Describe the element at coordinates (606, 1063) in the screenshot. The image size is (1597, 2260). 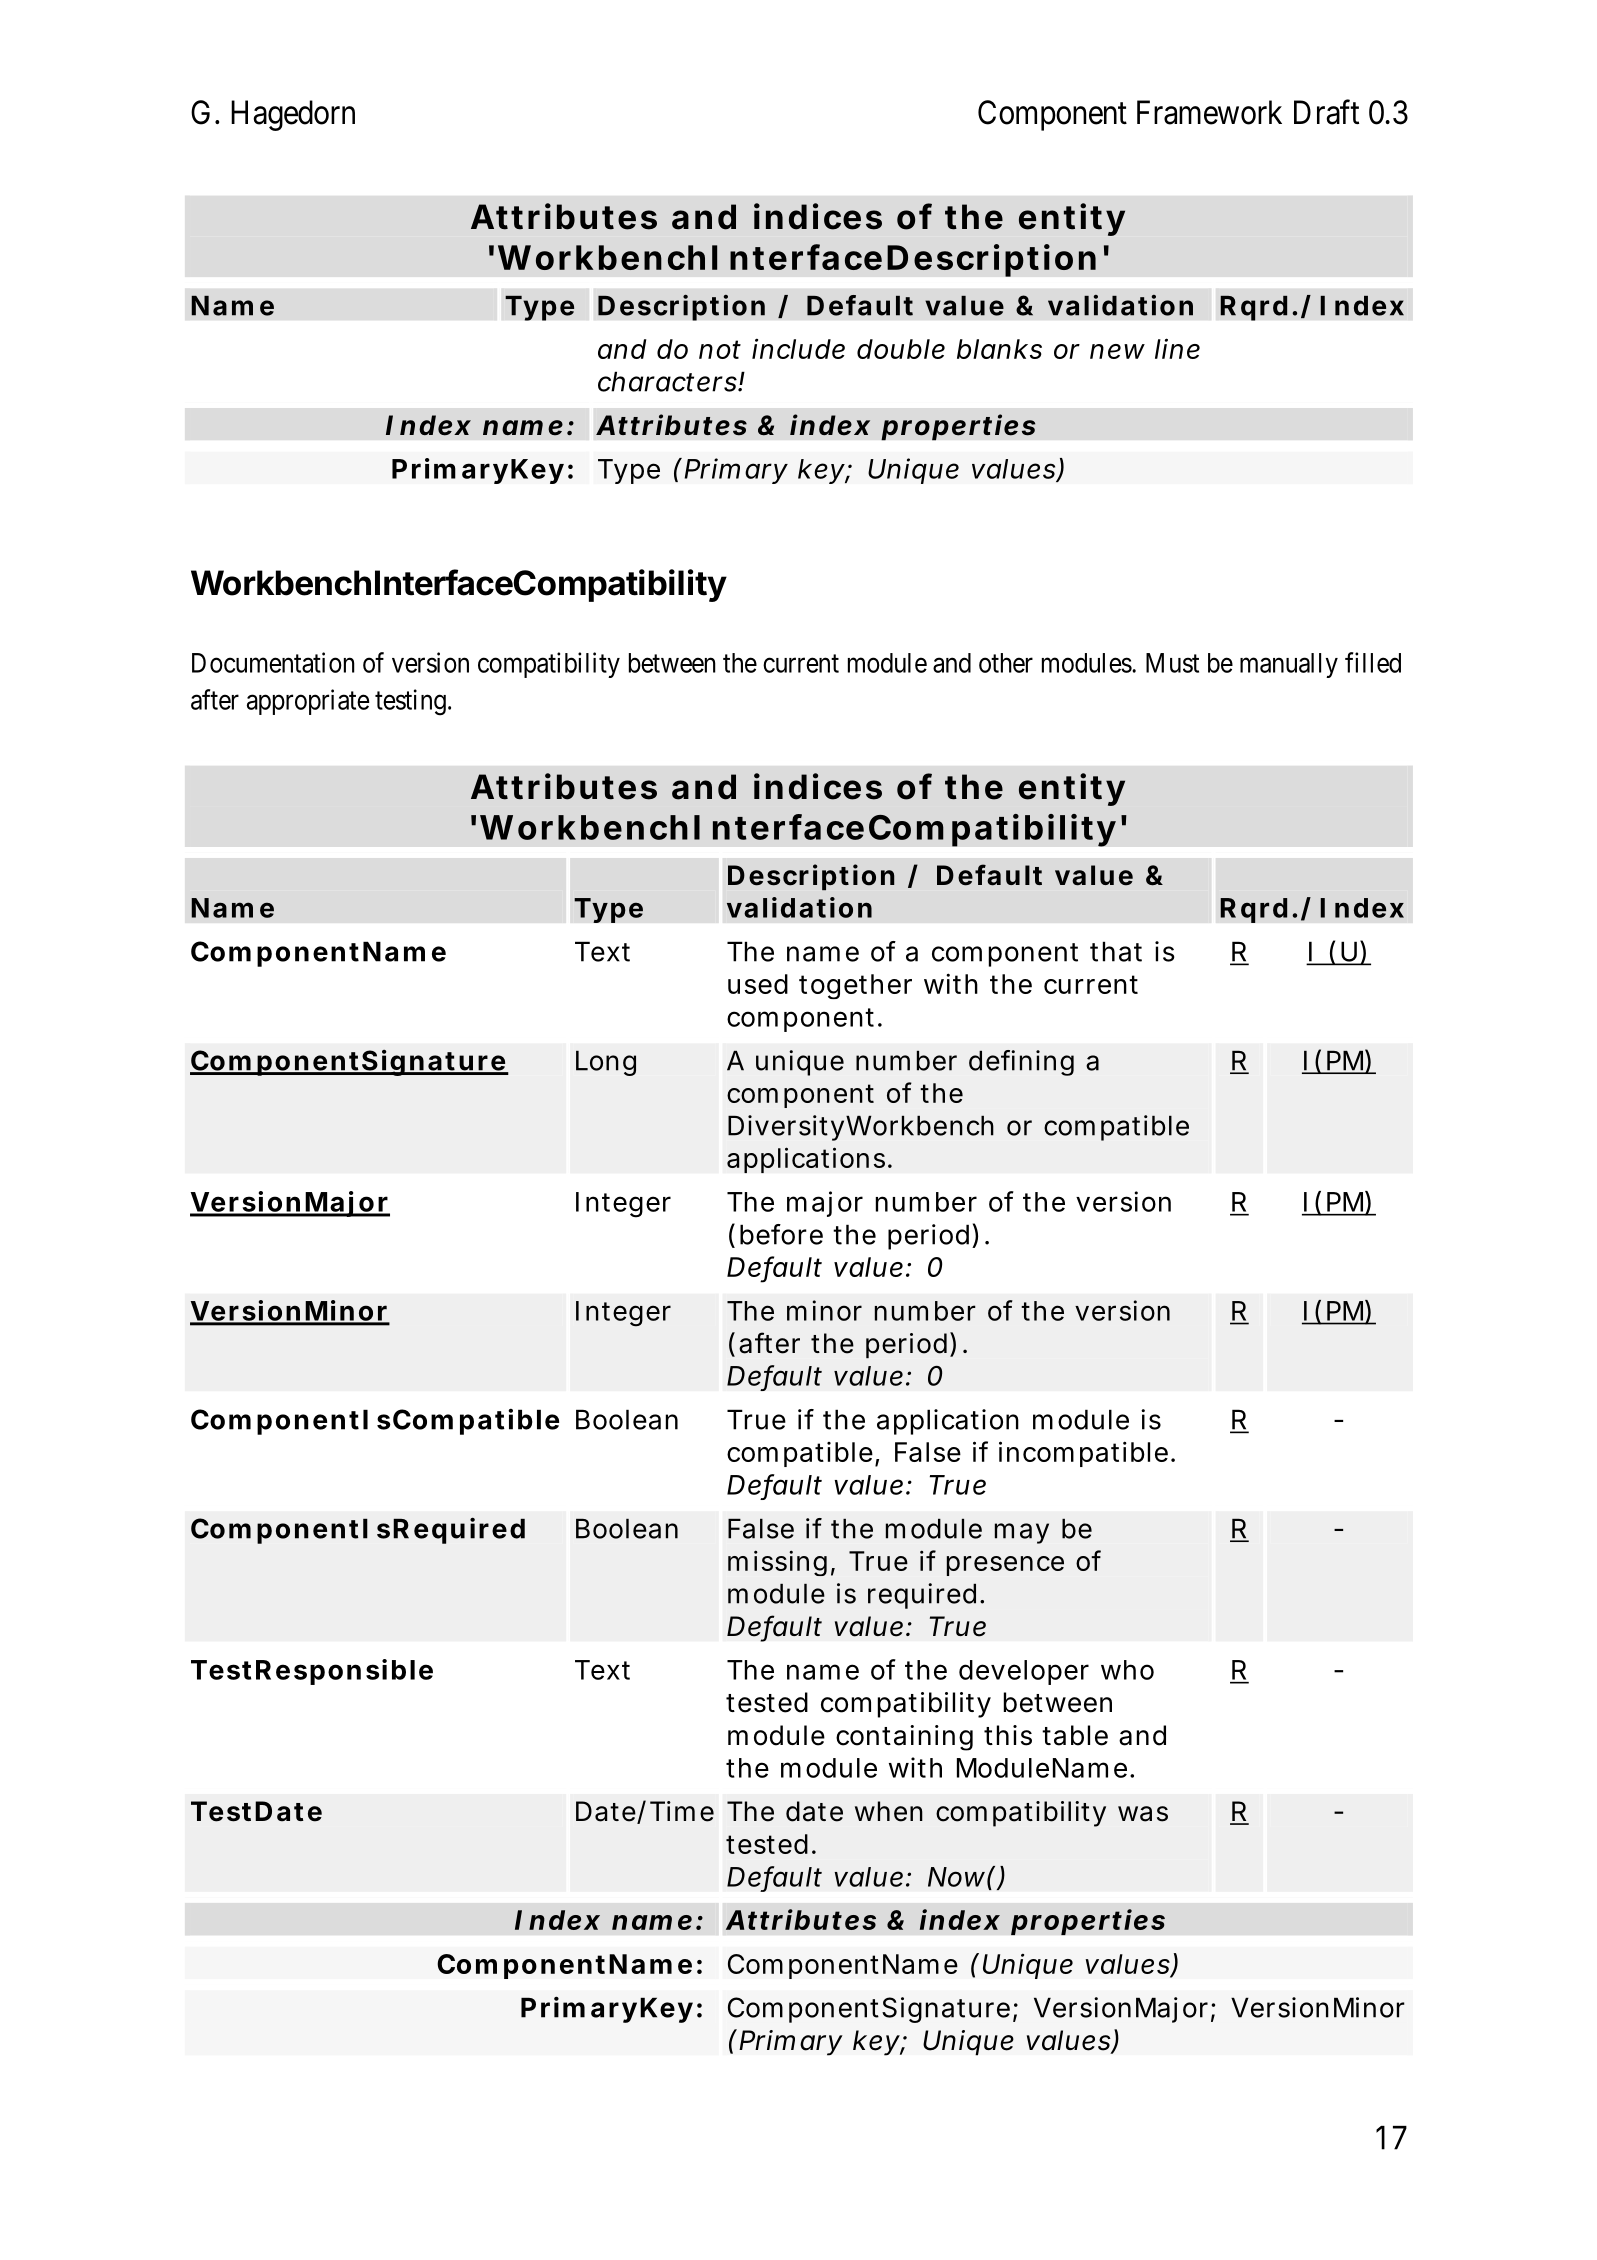
I see `Long` at that location.
